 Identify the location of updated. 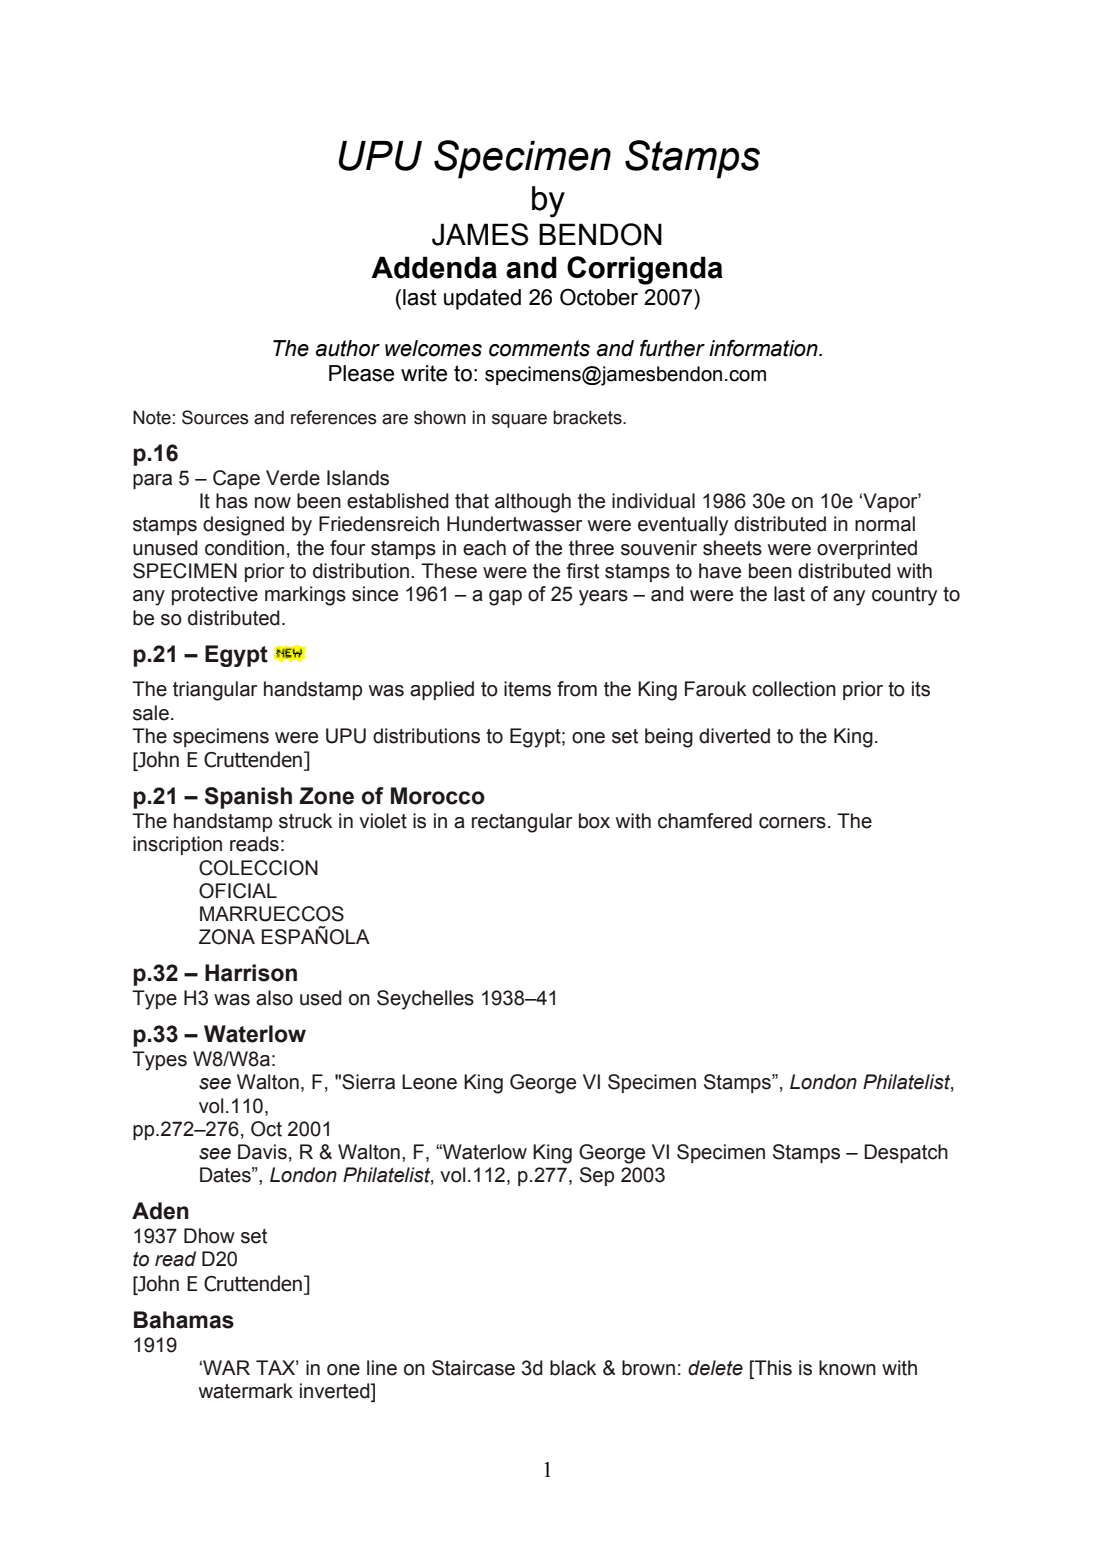
(482, 299).
